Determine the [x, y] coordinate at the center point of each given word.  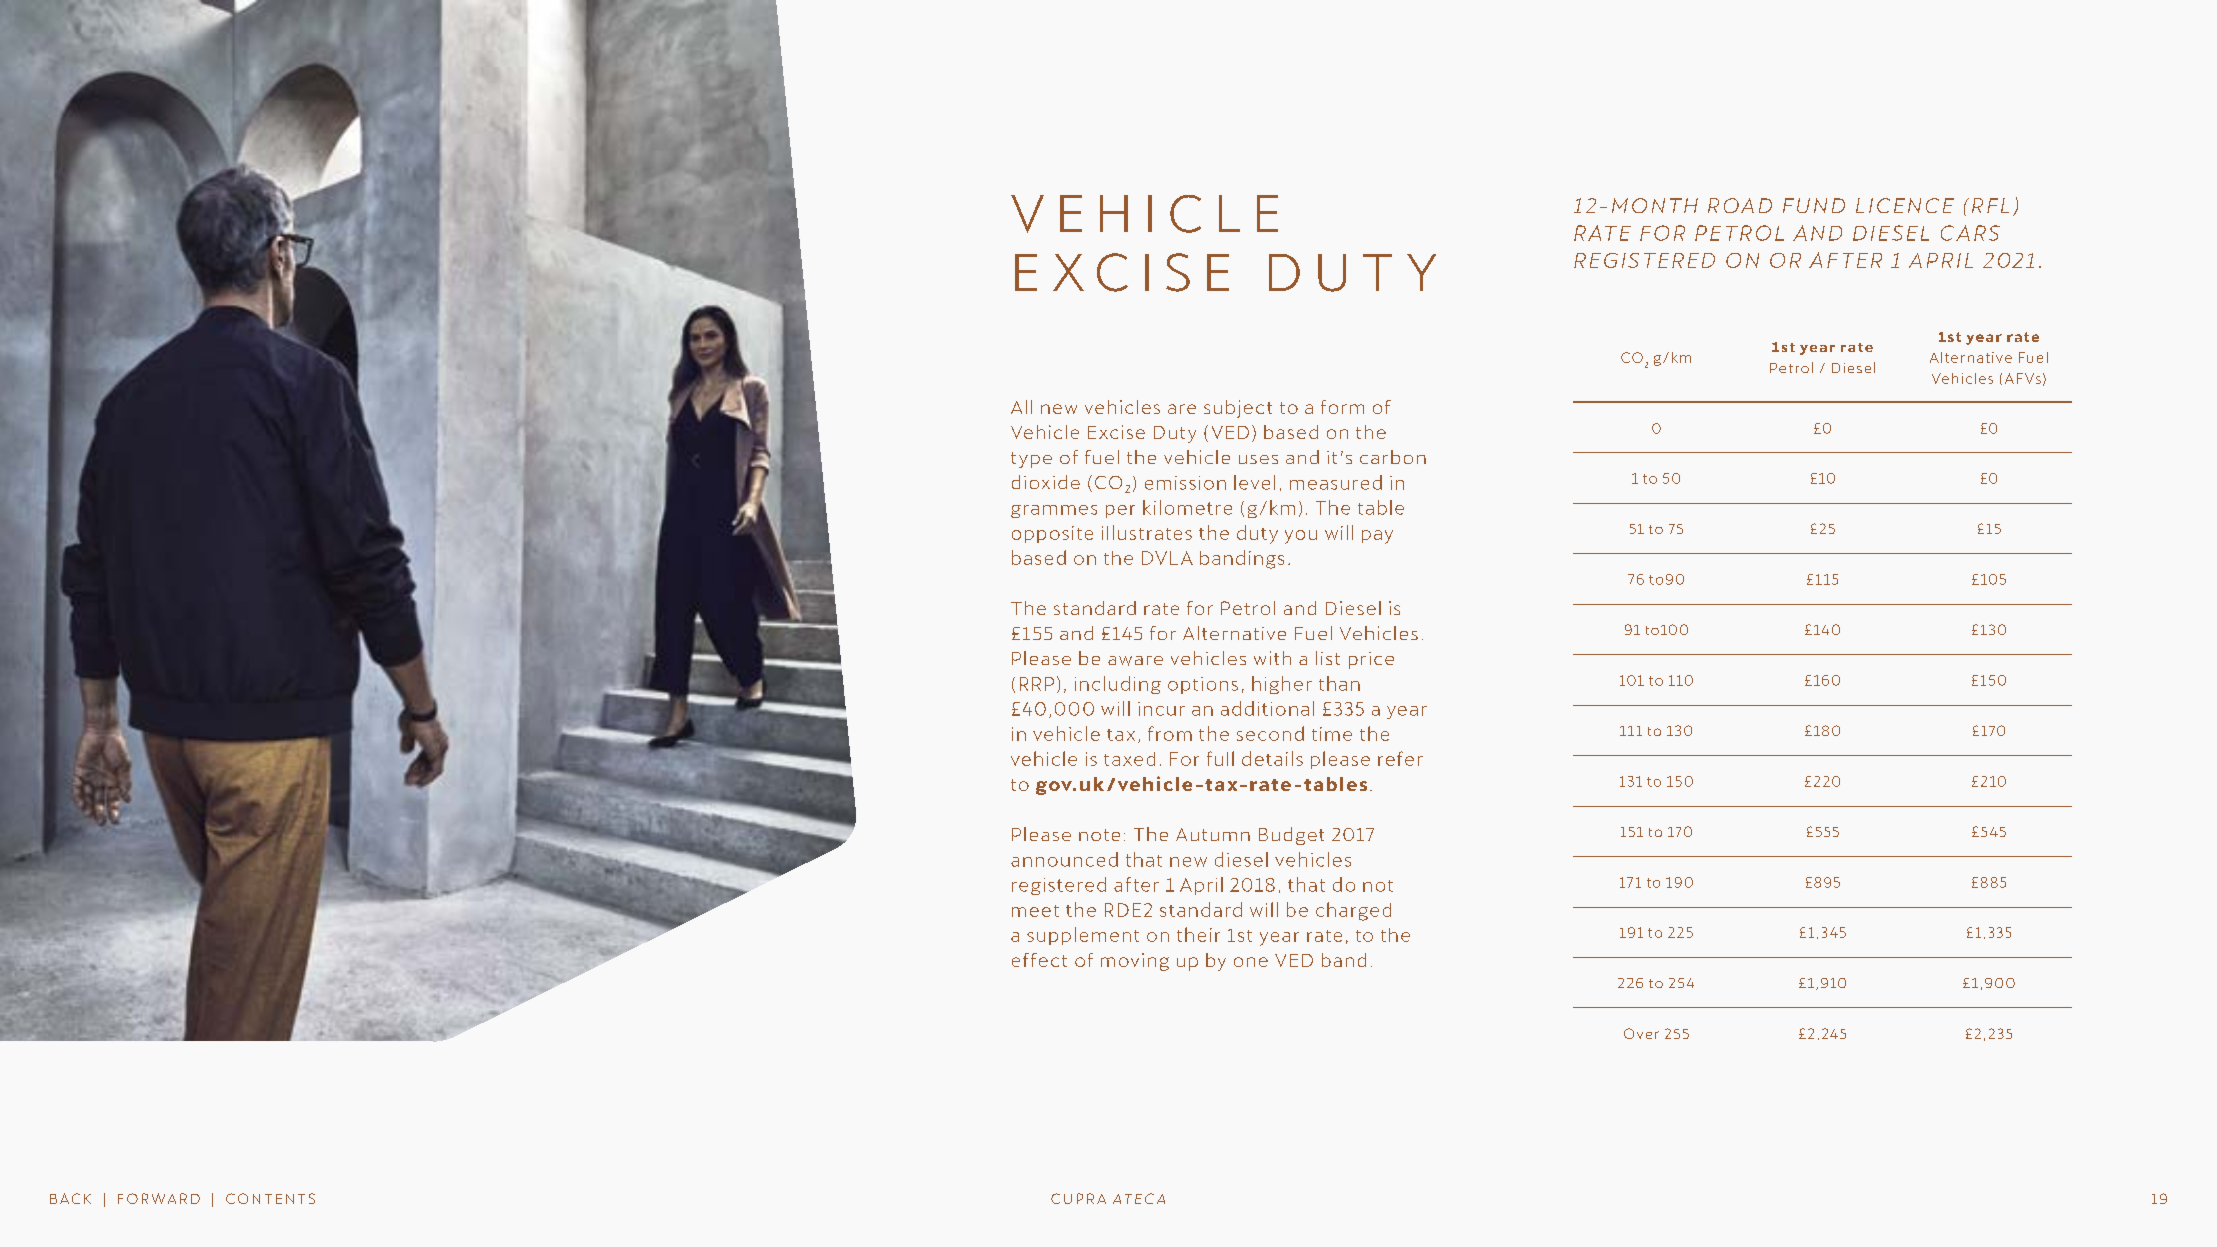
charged [1353, 911]
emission [1185, 483]
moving [1135, 962]
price [1371, 660]
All [1021, 407]
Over [1641, 1033]
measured [1336, 482]
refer [1400, 758]
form [1342, 407]
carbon [1393, 457]
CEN [1899, 205]
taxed [1129, 759]
